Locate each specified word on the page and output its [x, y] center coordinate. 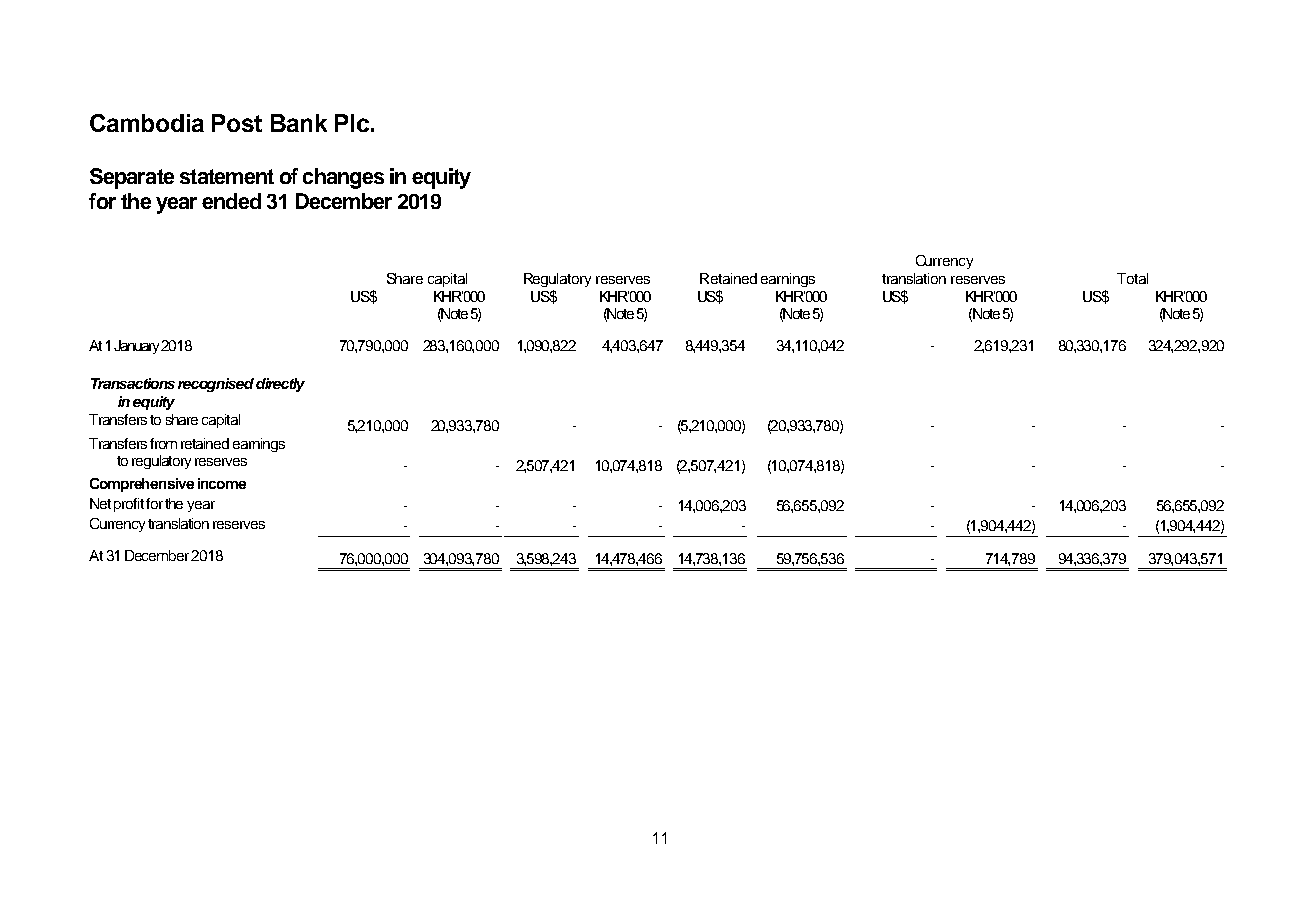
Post [237, 123]
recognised [216, 385]
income [222, 483]
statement [227, 176]
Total [1132, 278]
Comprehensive [142, 485]
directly [280, 385]
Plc [352, 123]
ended [231, 201]
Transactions [133, 383]
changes [343, 178]
